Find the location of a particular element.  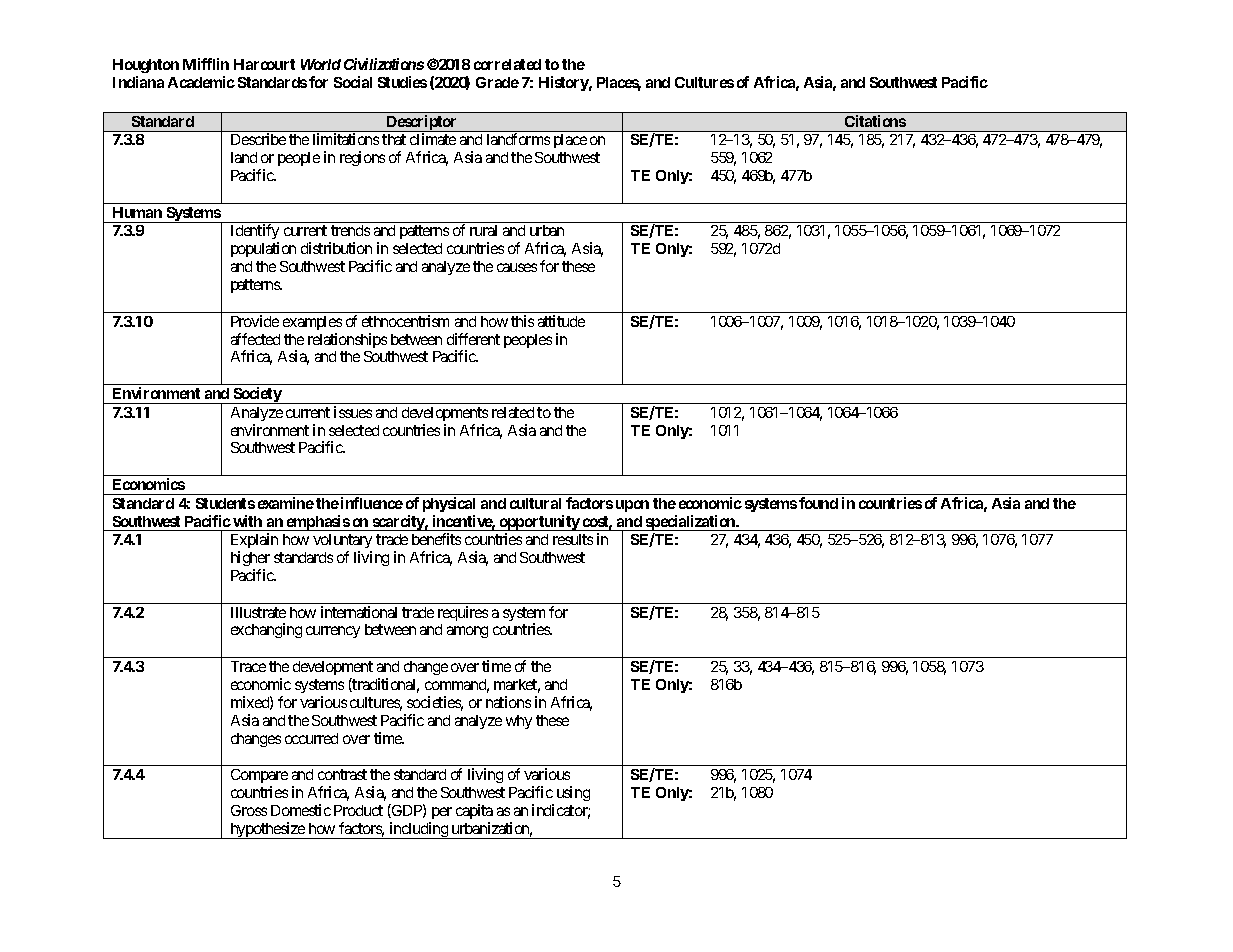

using is located at coordinates (573, 793).
